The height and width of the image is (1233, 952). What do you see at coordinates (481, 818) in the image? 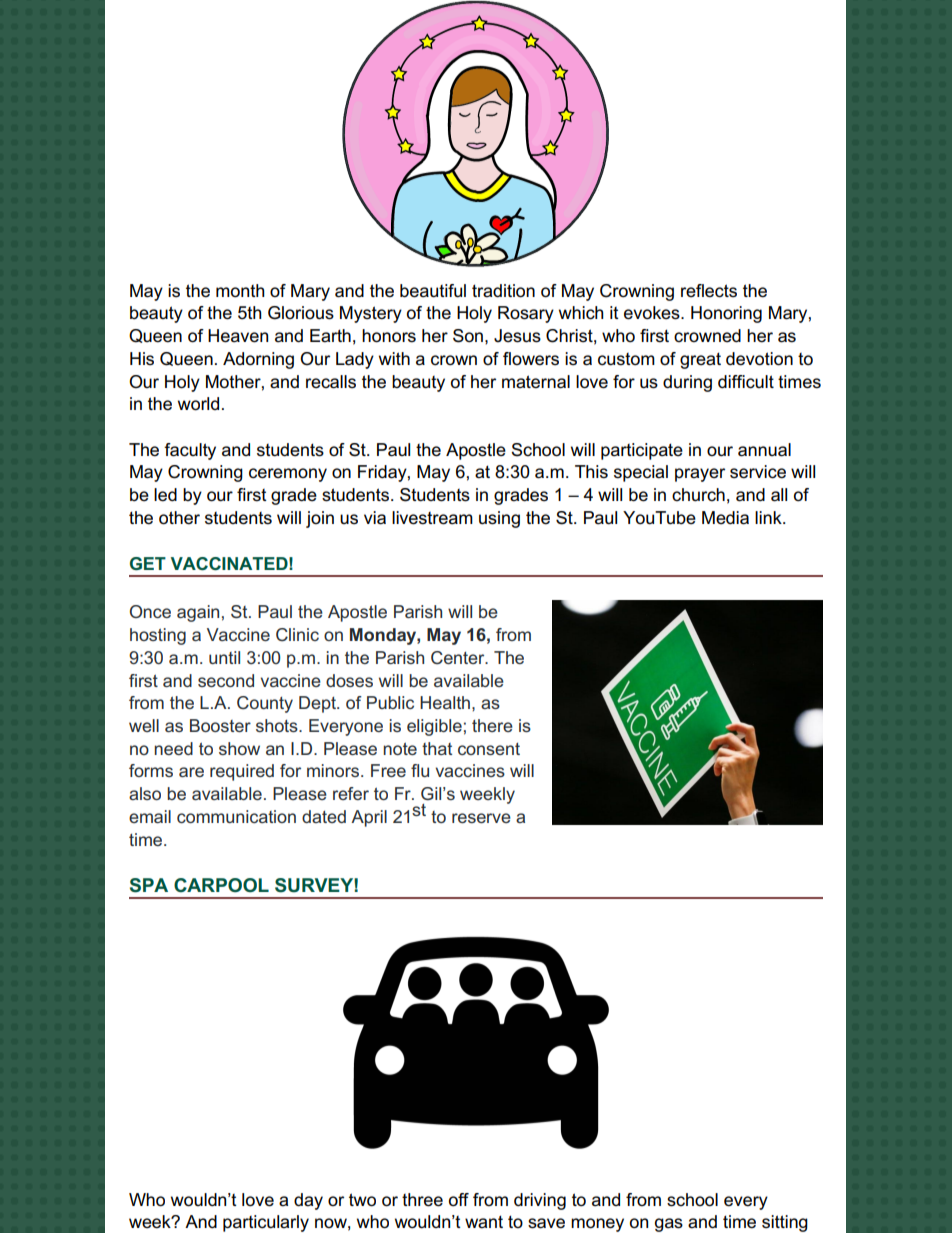
I see `reserve` at bounding box center [481, 818].
